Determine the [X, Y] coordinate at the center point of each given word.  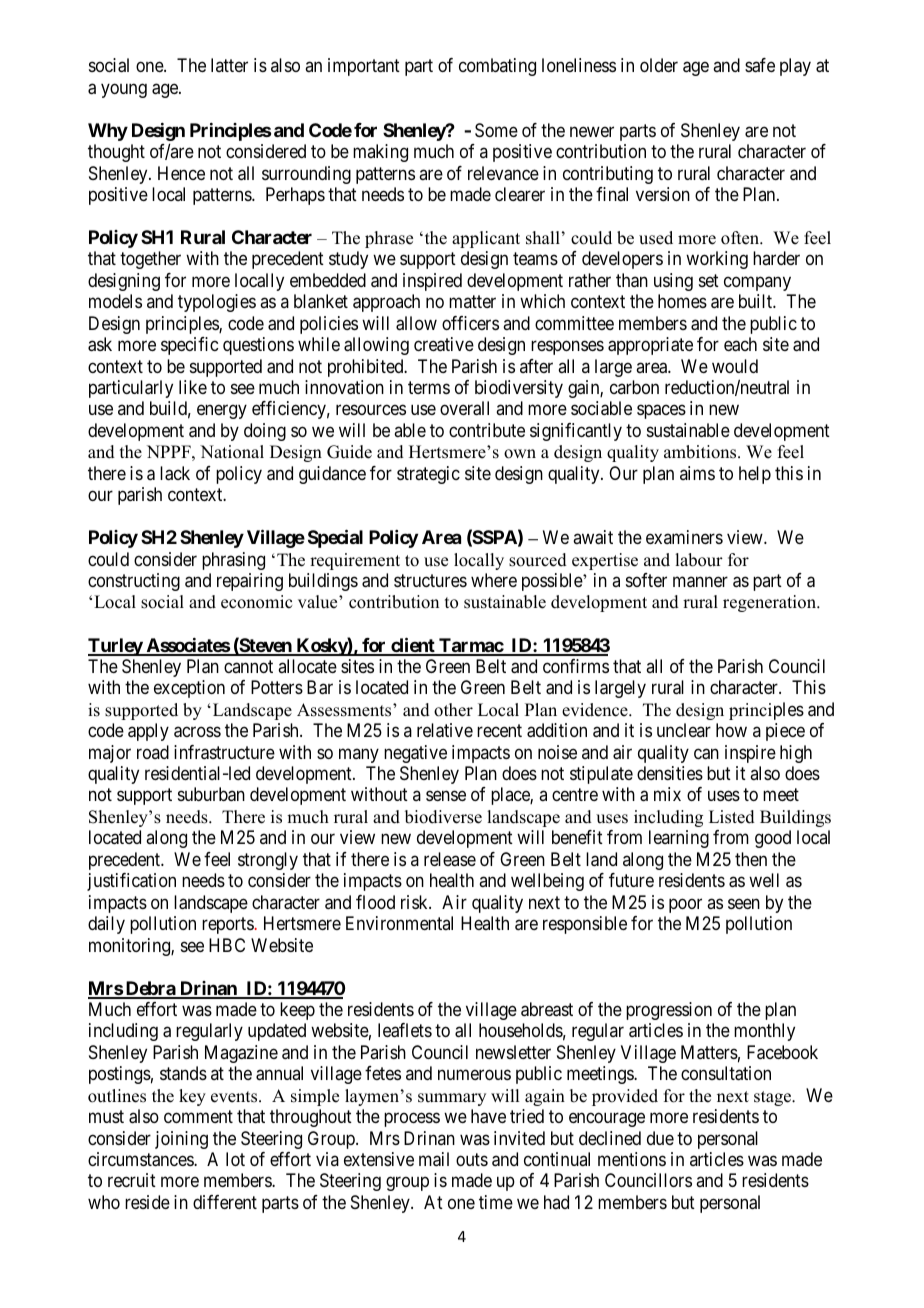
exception [189, 689]
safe [760, 65]
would [735, 366]
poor [685, 905]
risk [415, 902]
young [124, 90]
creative [444, 344]
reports [228, 925]
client [413, 646]
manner [700, 582]
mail [434, 1159]
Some [496, 130]
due [660, 1138]
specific [189, 346]
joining [181, 1140]
